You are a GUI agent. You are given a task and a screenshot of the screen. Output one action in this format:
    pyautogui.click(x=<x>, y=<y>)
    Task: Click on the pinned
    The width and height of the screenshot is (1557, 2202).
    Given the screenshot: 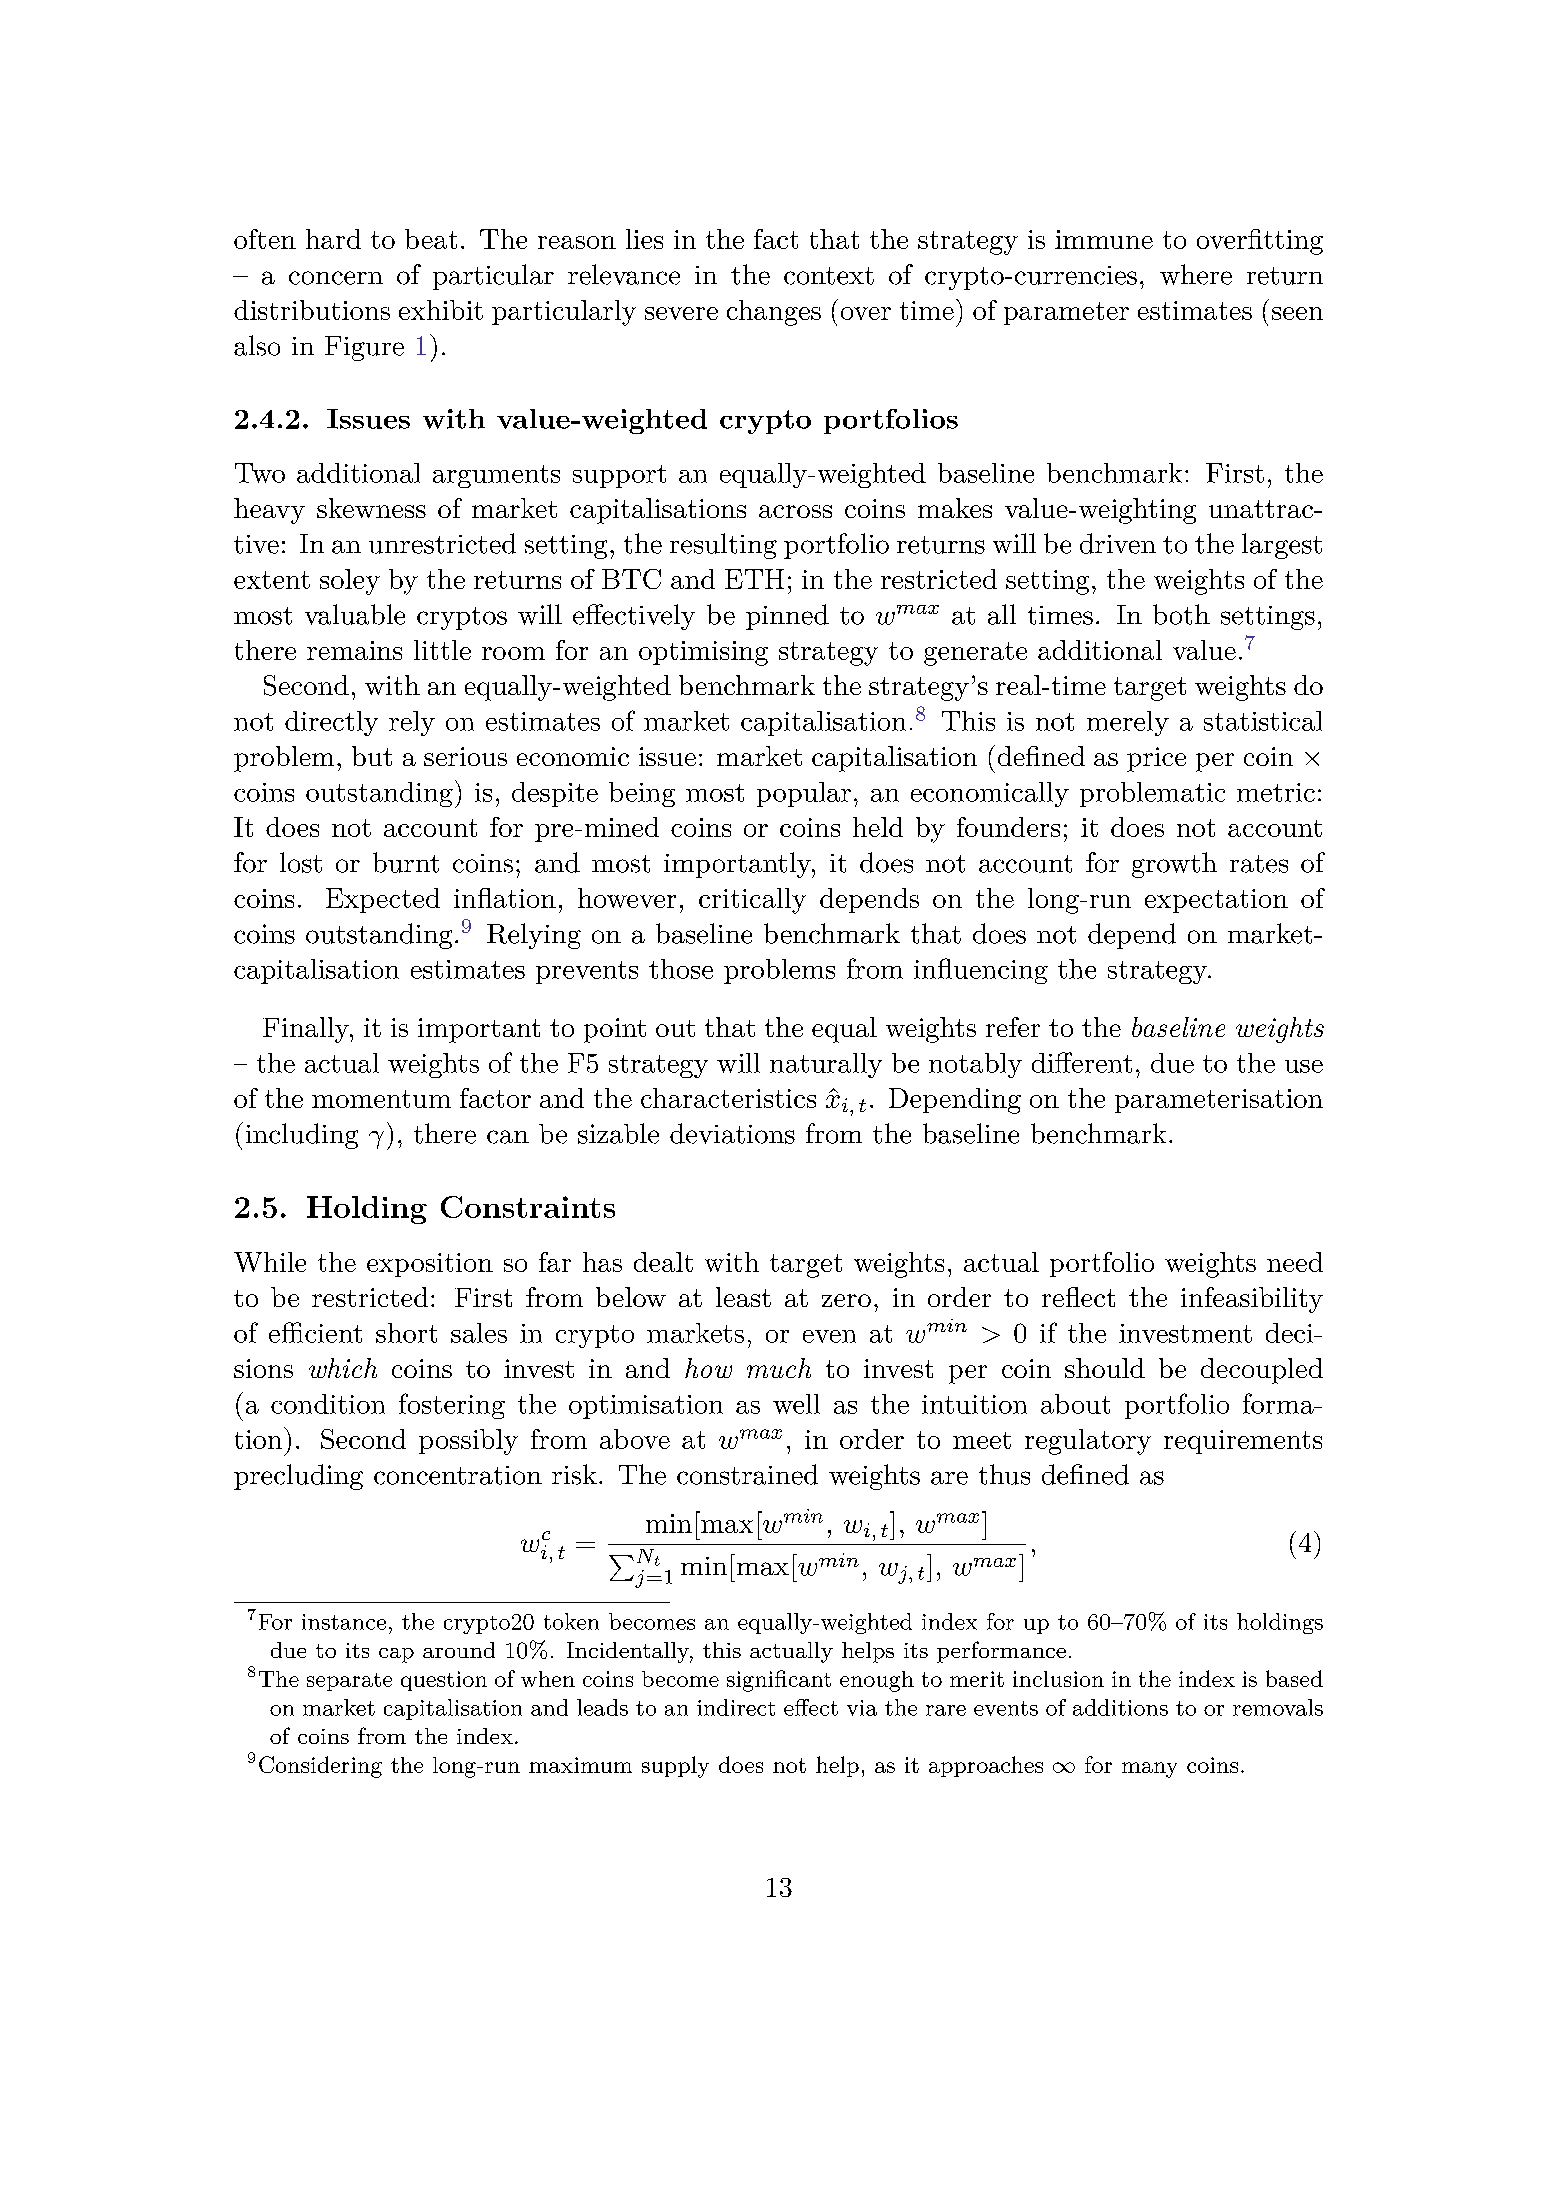 What is the action you would take?
    pyautogui.click(x=787, y=617)
